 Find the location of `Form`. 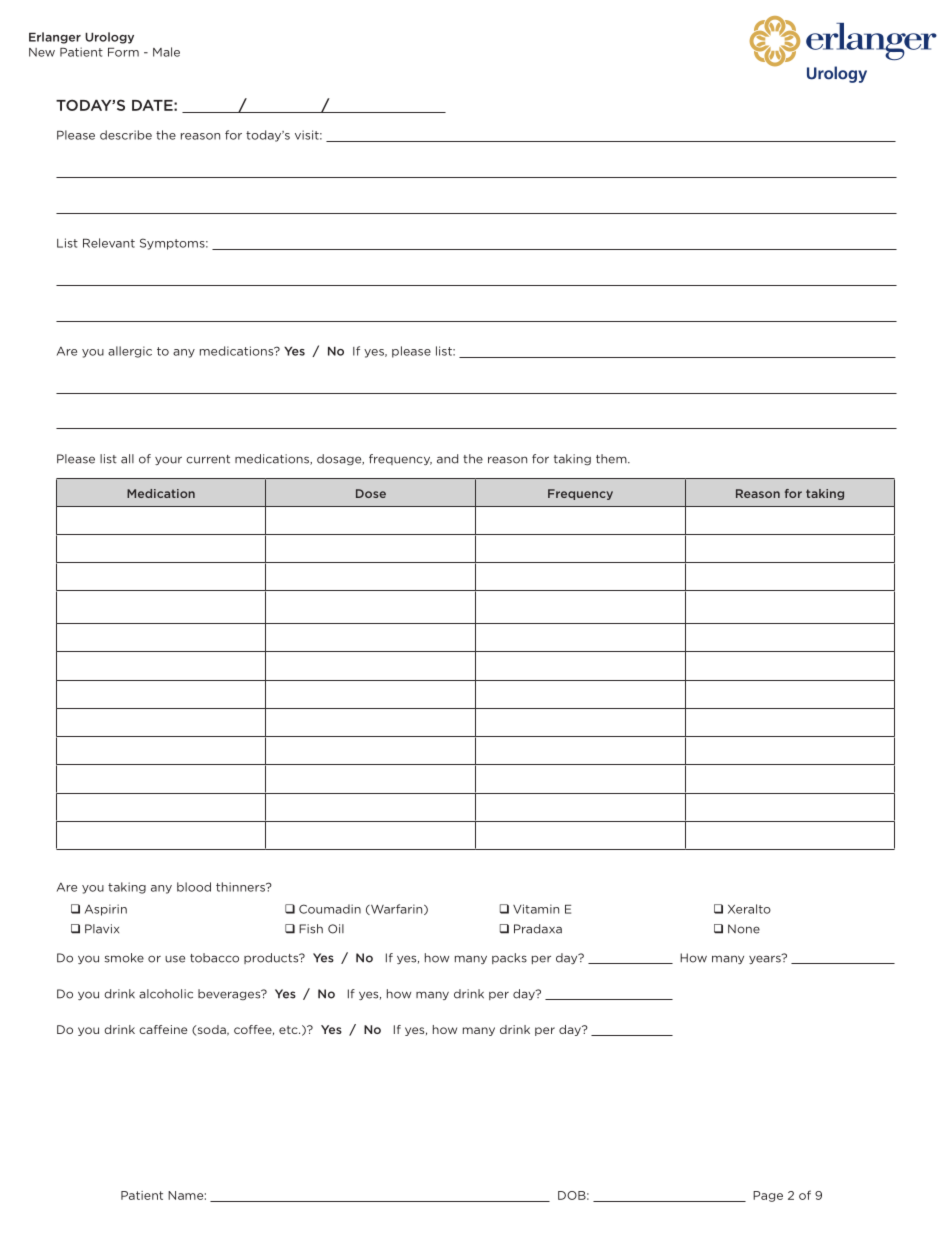

Form is located at coordinates (123, 52).
